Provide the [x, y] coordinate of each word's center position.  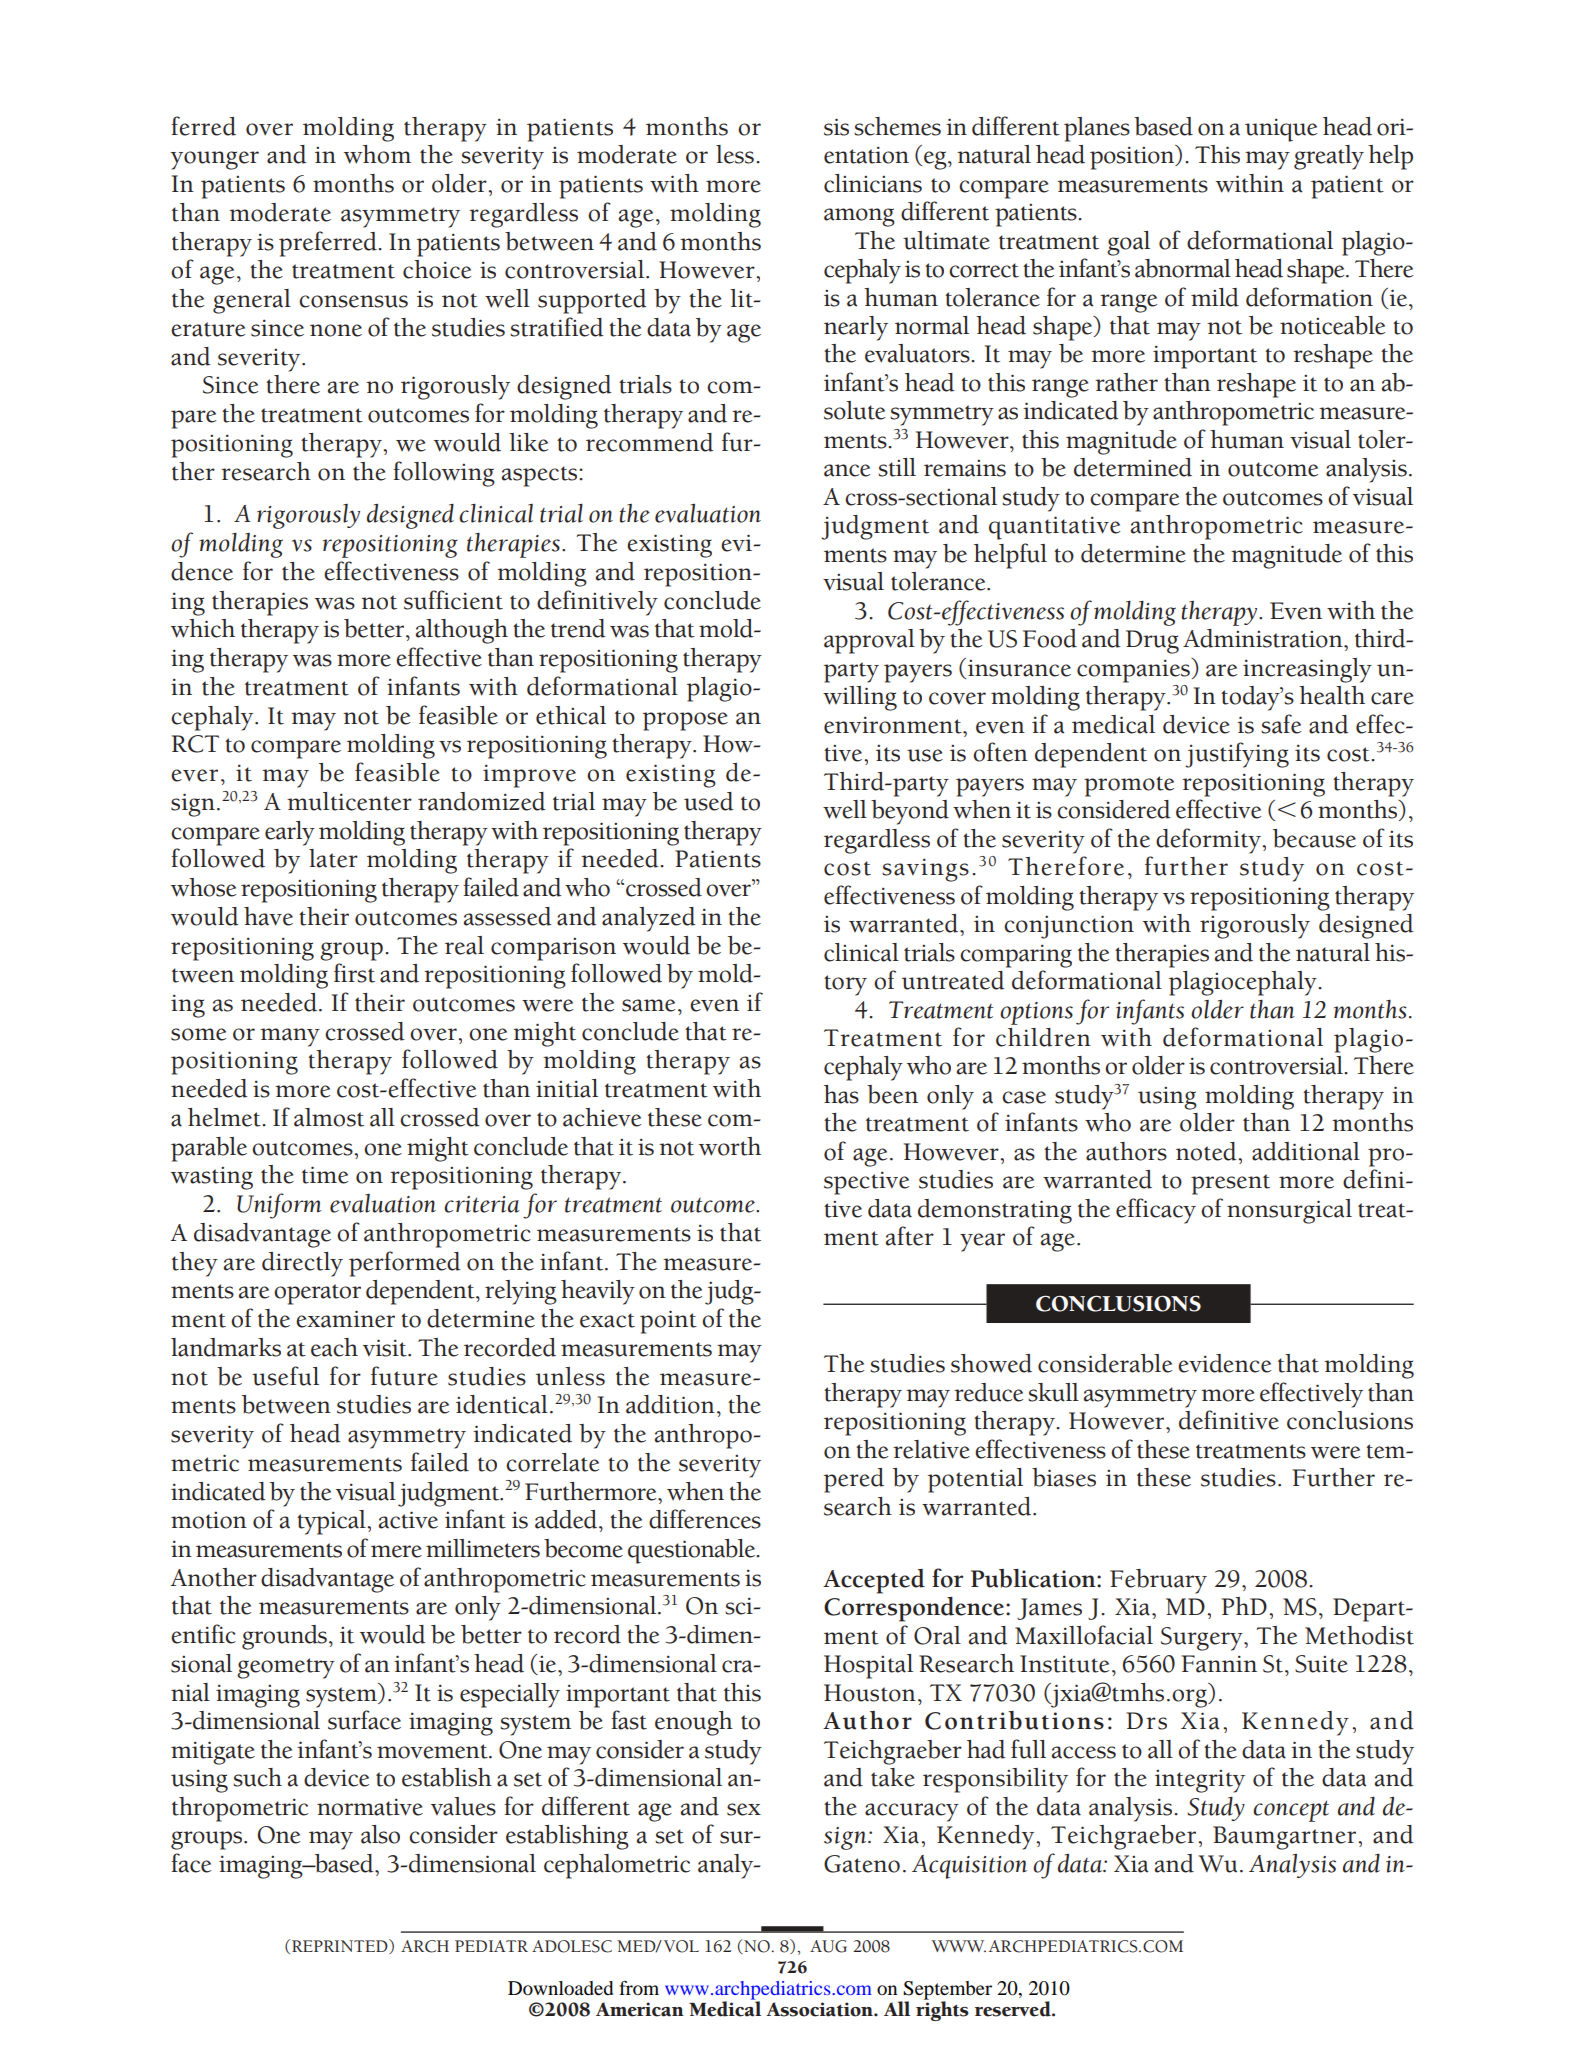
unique [1281, 130]
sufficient [453, 600]
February [1158, 1581]
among [859, 217]
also [380, 1834]
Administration [1264, 638]
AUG [828, 1946]
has [841, 1094]
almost [329, 1117]
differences [705, 1519]
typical [331, 1522]
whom [377, 154]
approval [869, 641]
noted [1206, 1151]
